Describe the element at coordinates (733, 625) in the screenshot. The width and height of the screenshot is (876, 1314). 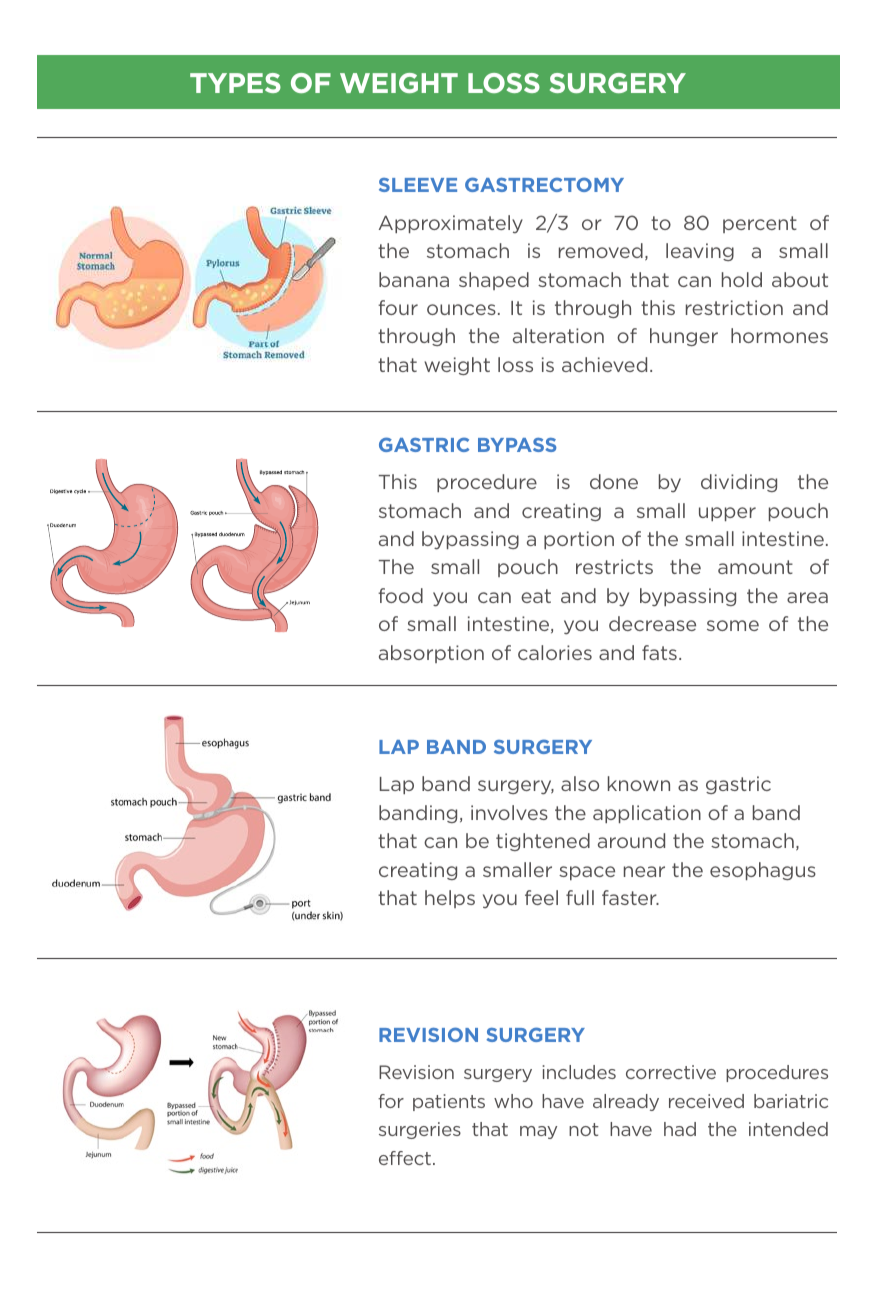
I see `some` at that location.
